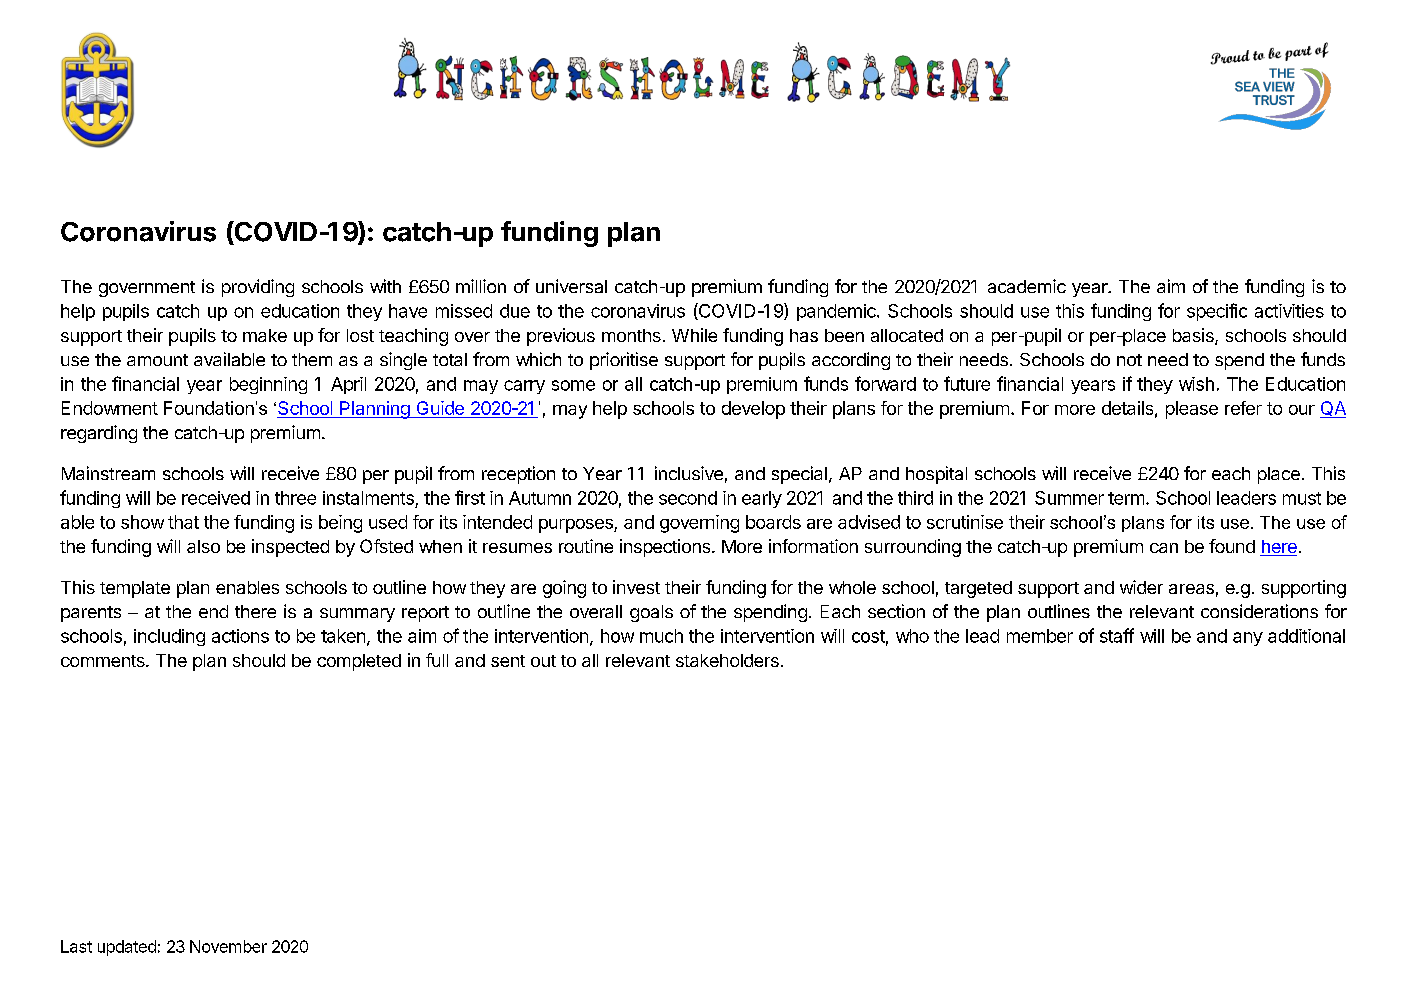 This page has height=994, width=1406. I want to click on updated, so click(127, 948).
